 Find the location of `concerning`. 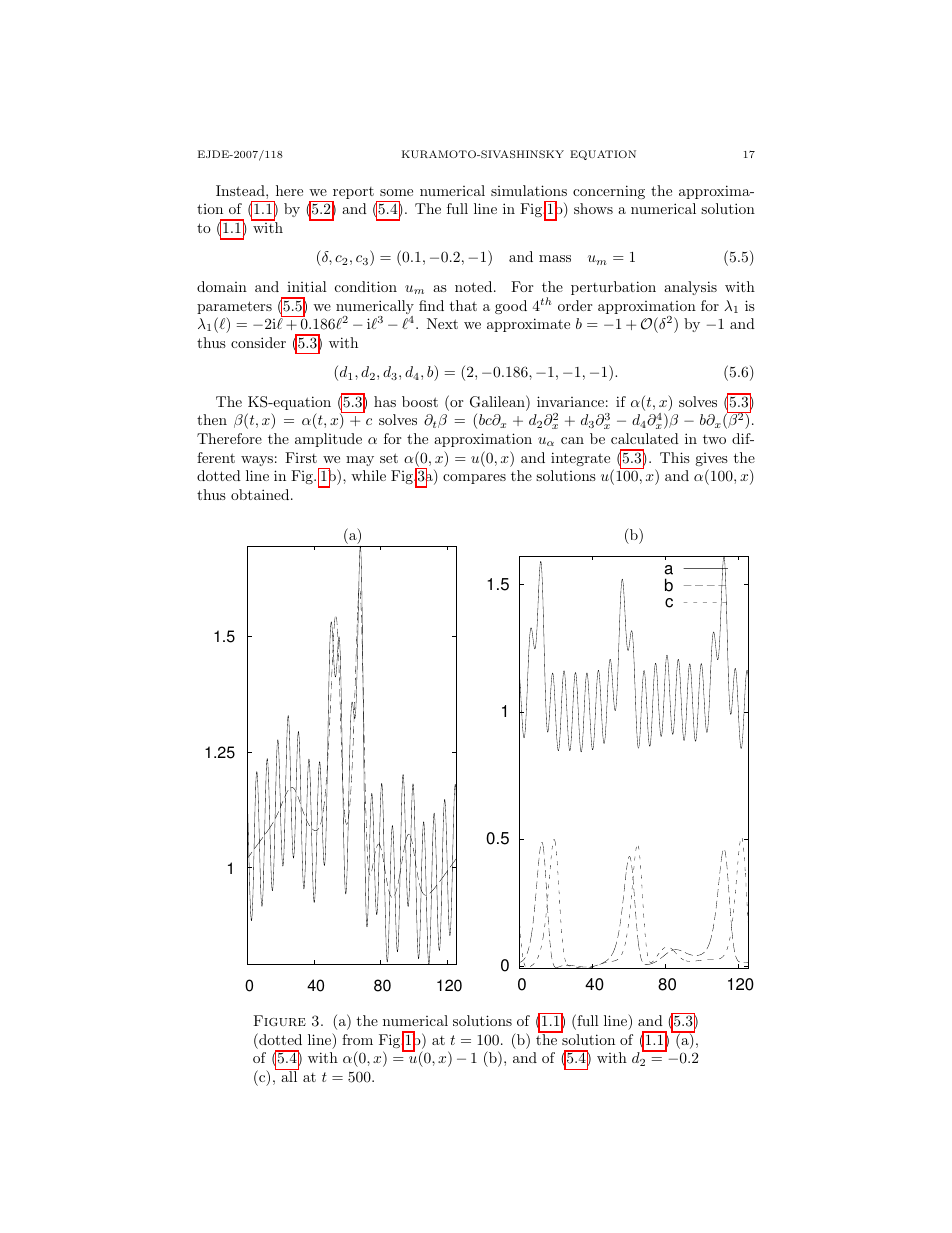

concerning is located at coordinates (609, 192).
